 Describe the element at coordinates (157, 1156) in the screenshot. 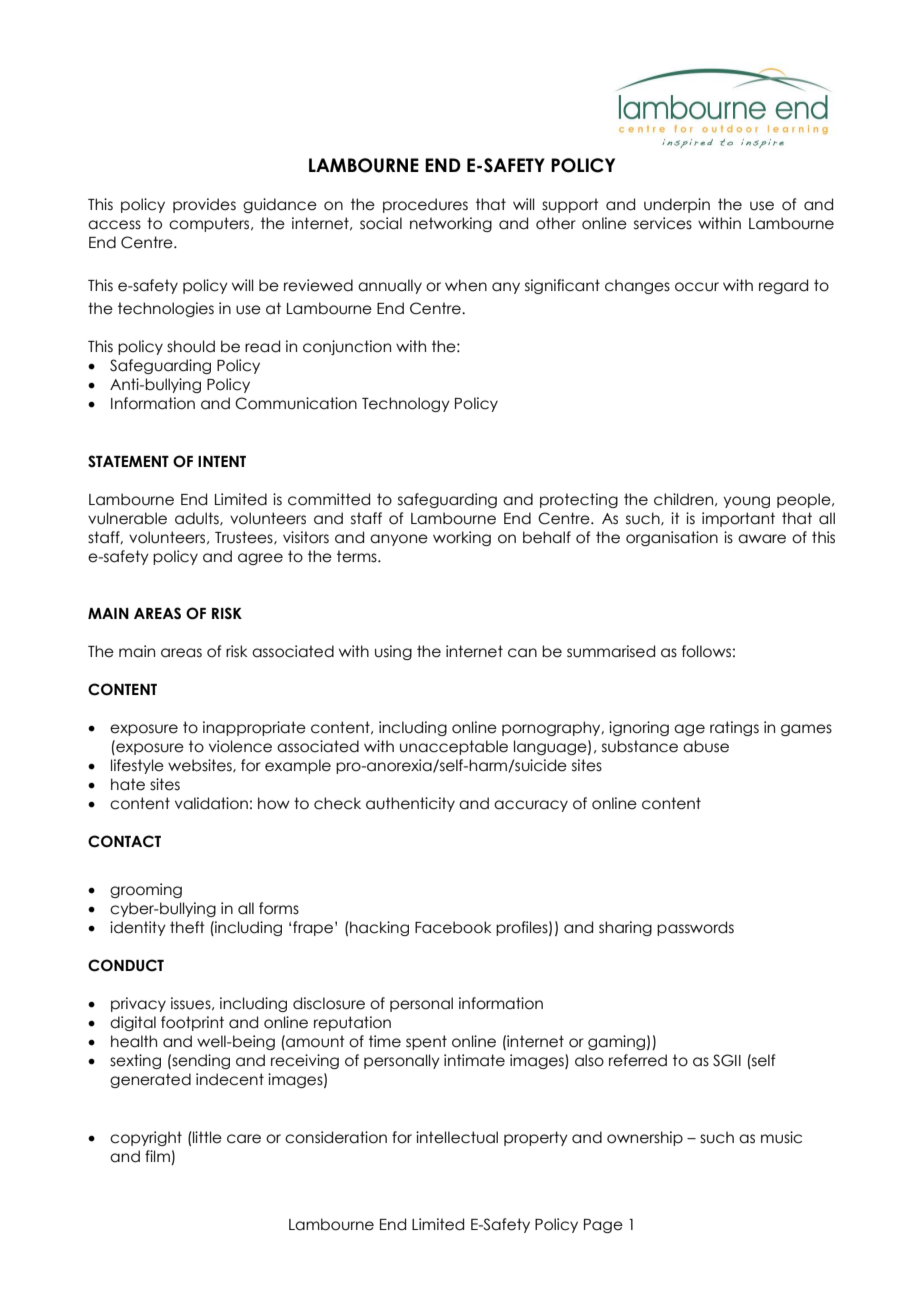

I see `film` at that location.
